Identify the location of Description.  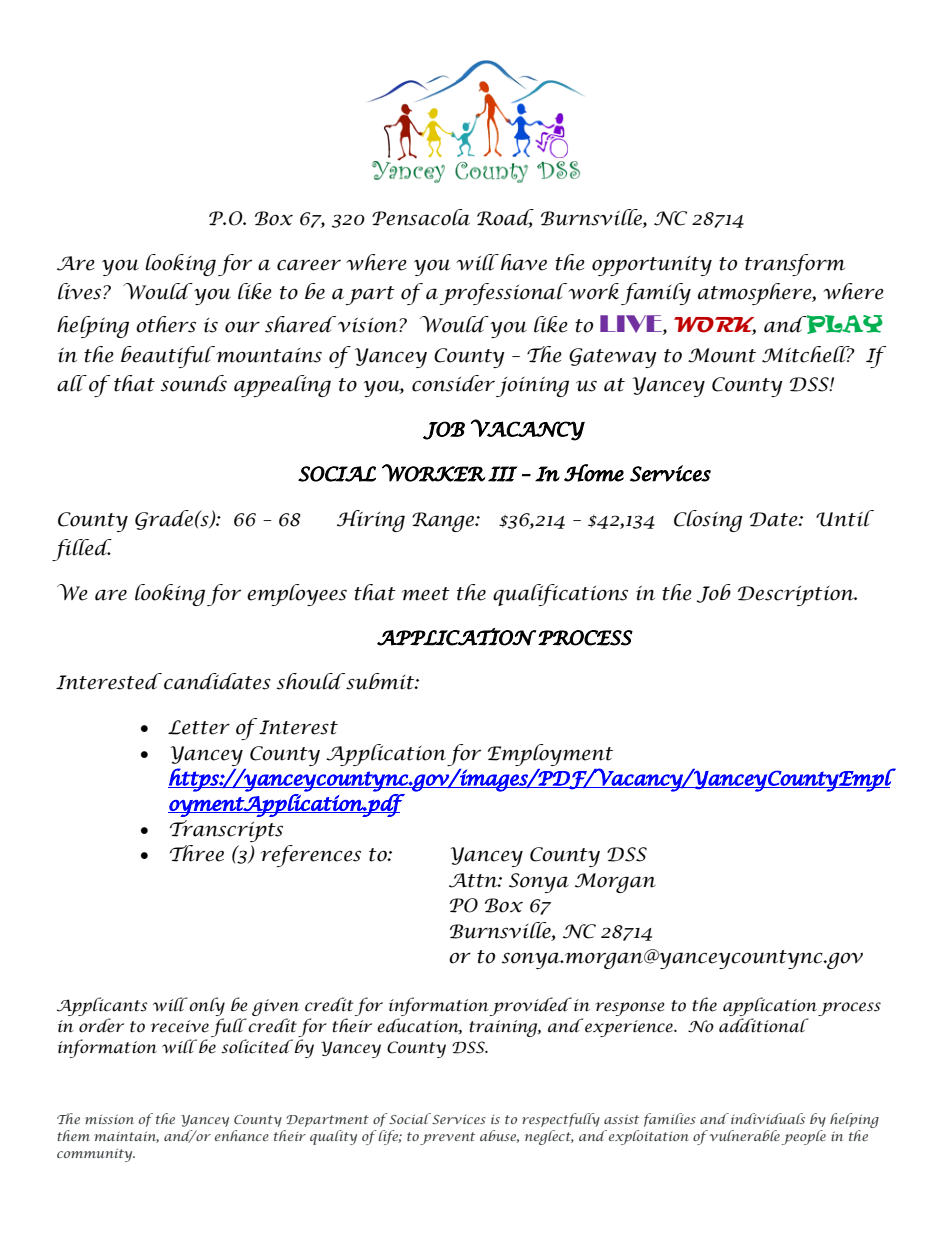
(797, 596).
